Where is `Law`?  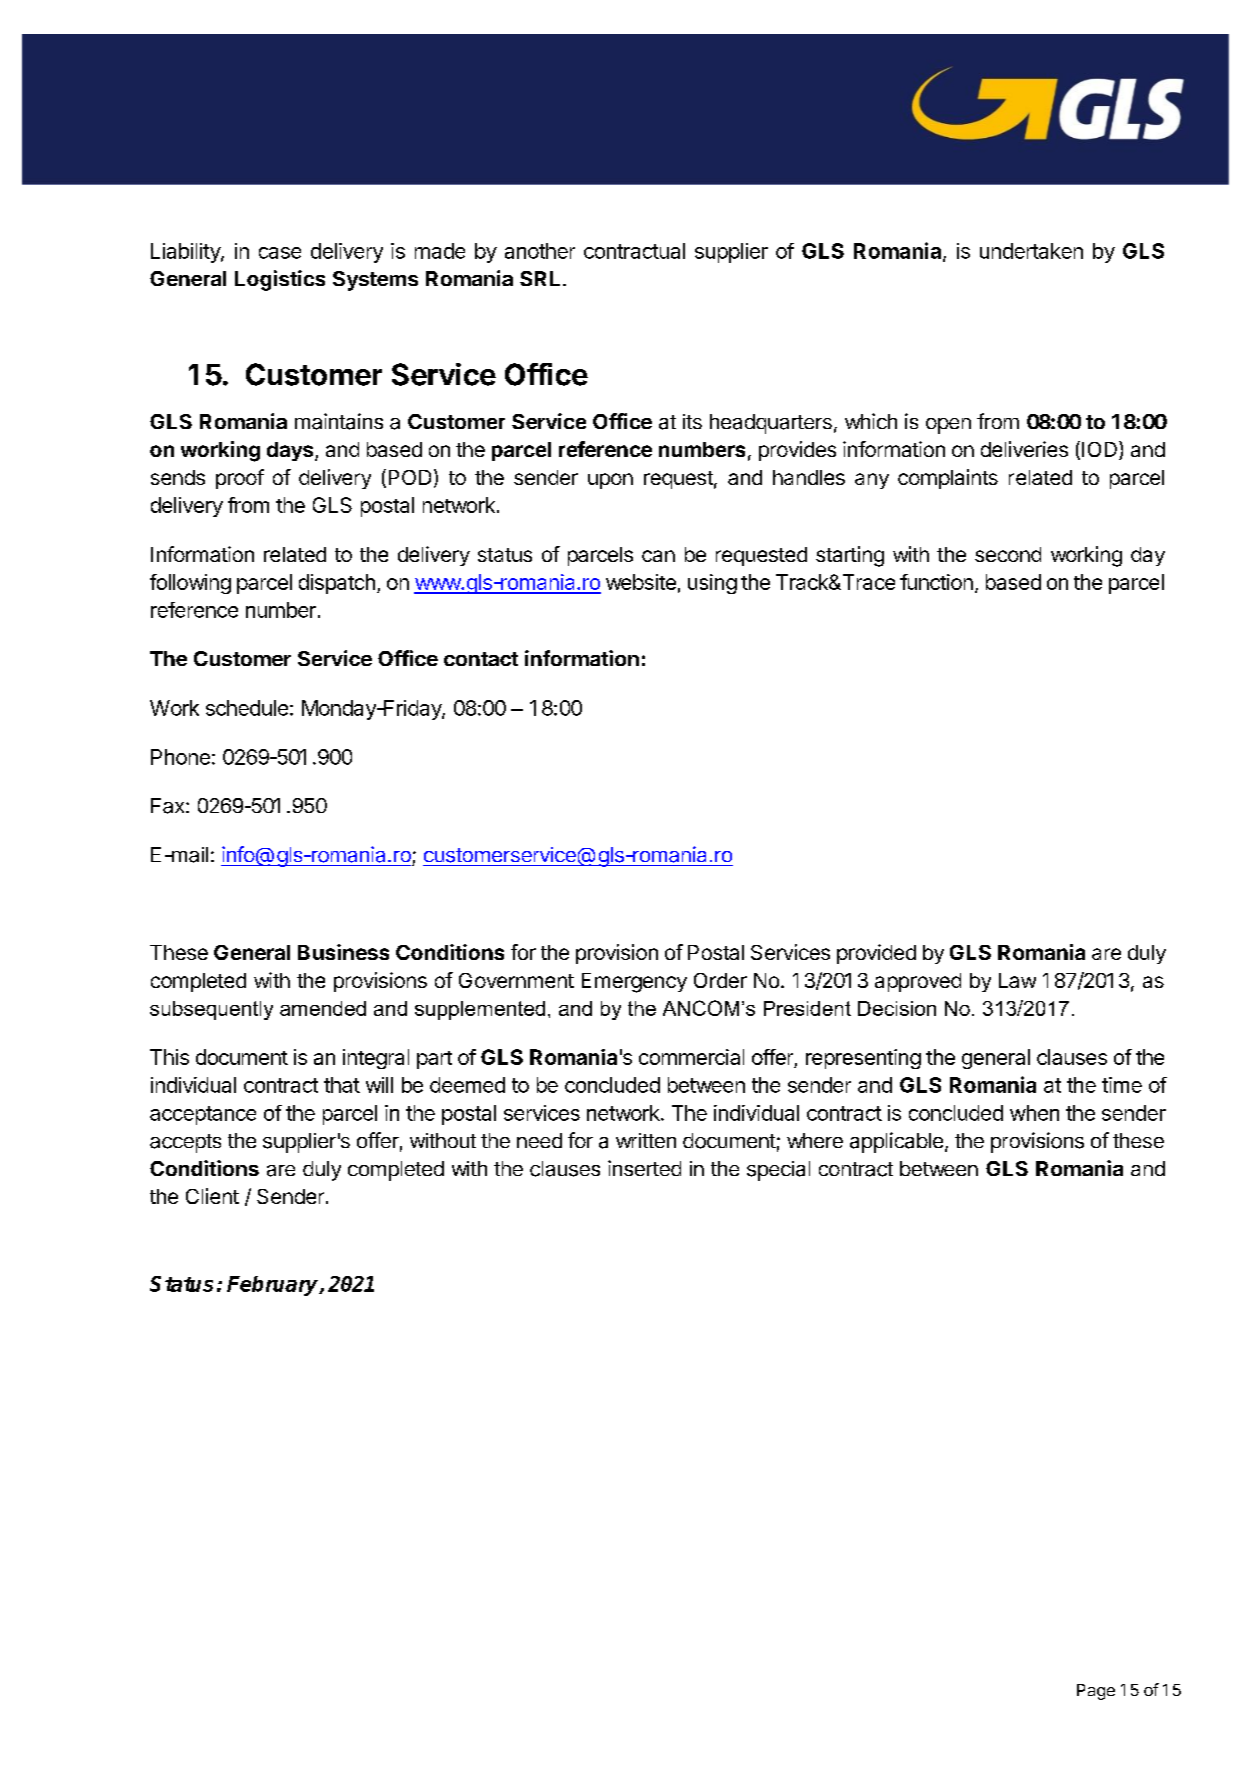
Law is located at coordinates (1017, 980).
